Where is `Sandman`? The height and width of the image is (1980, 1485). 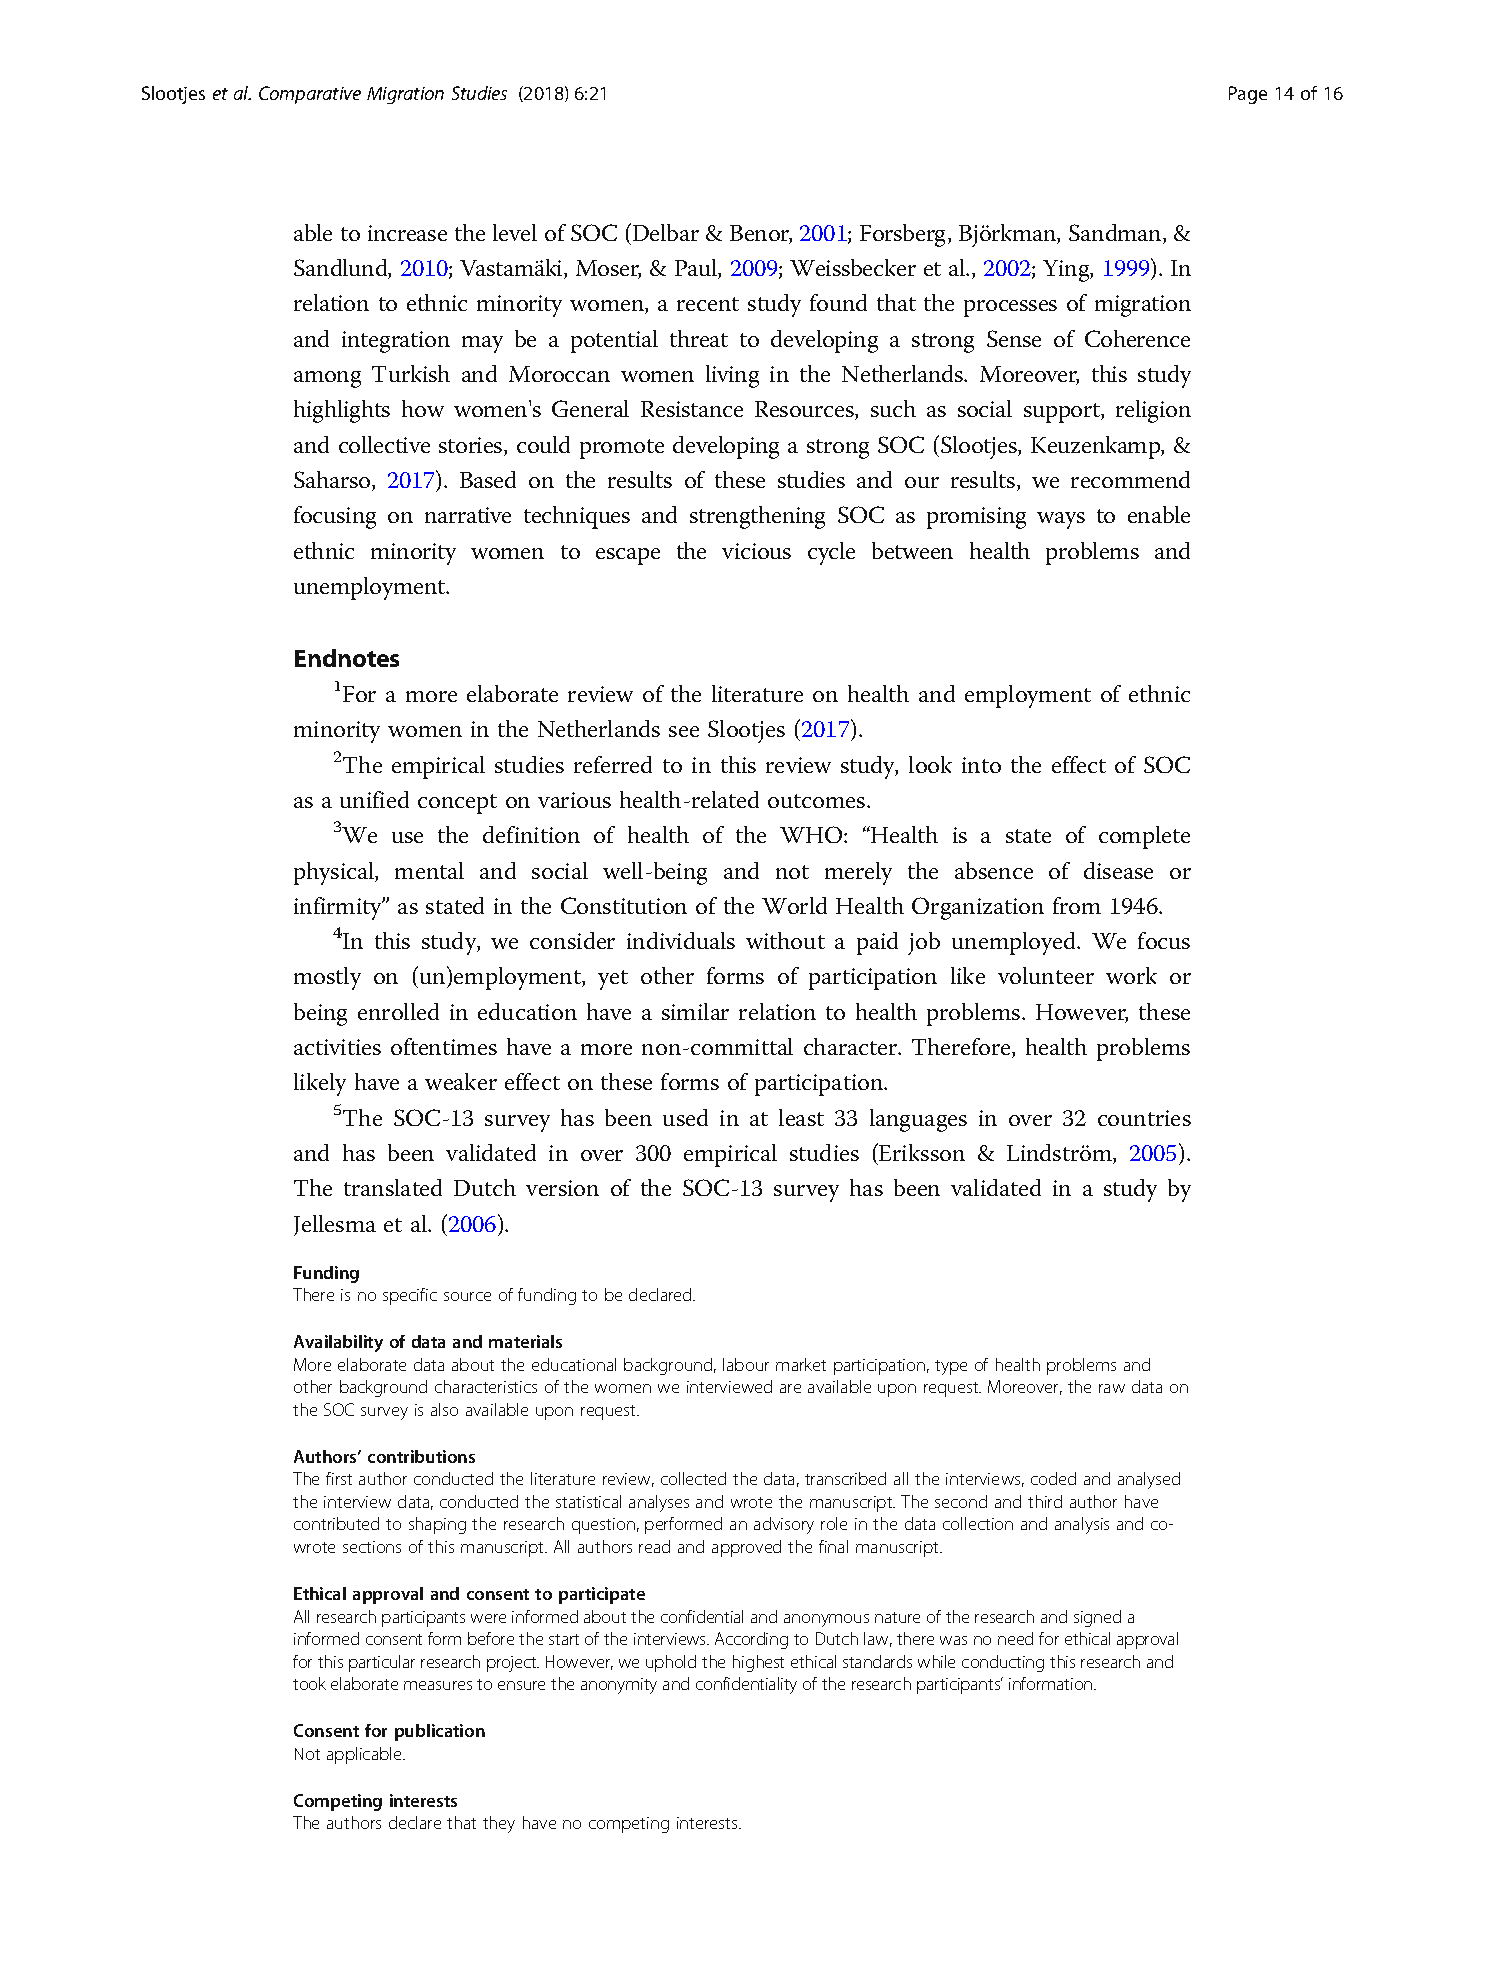 Sandman is located at coordinates (1116, 234).
